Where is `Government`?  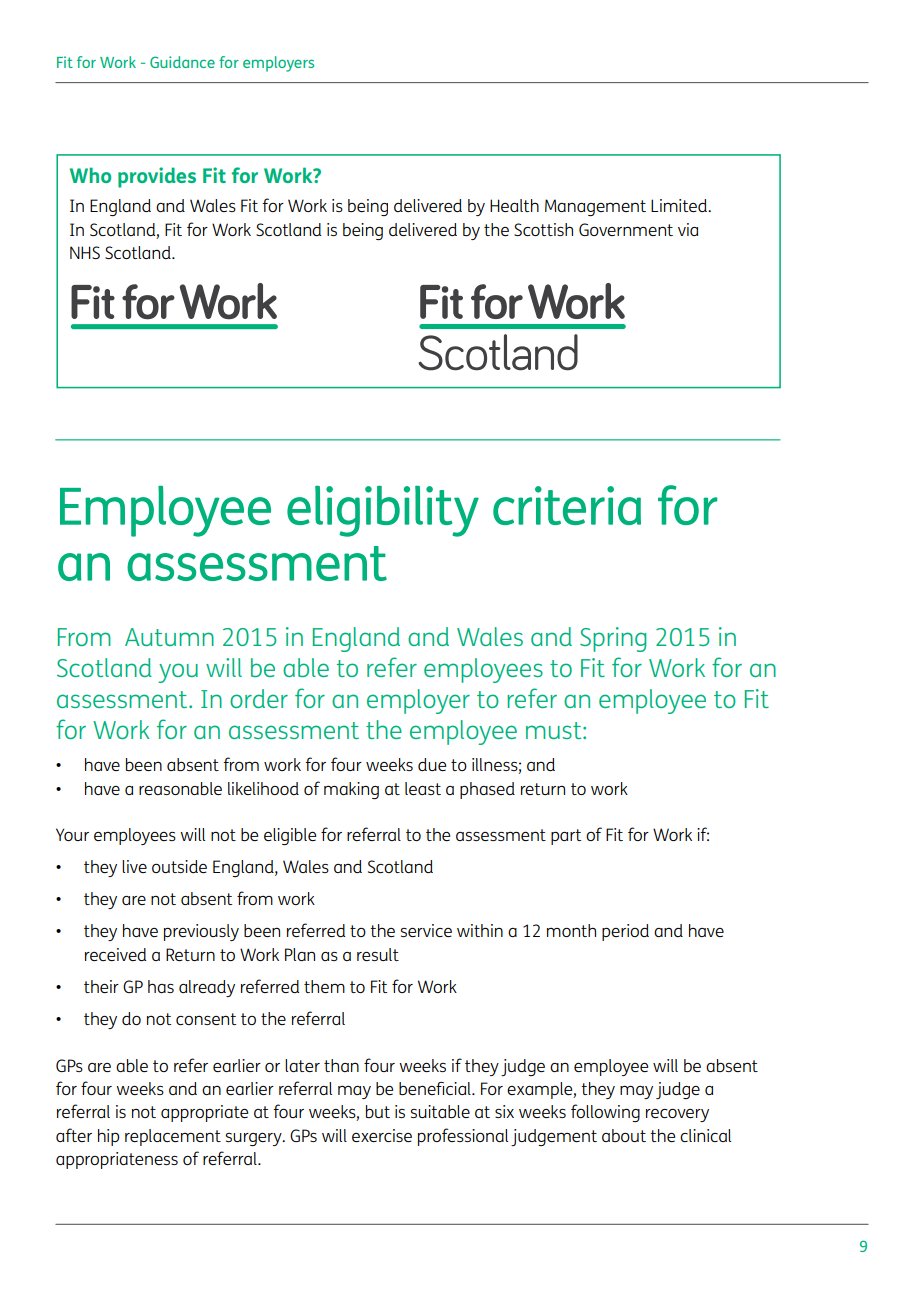 Government is located at coordinates (626, 229).
